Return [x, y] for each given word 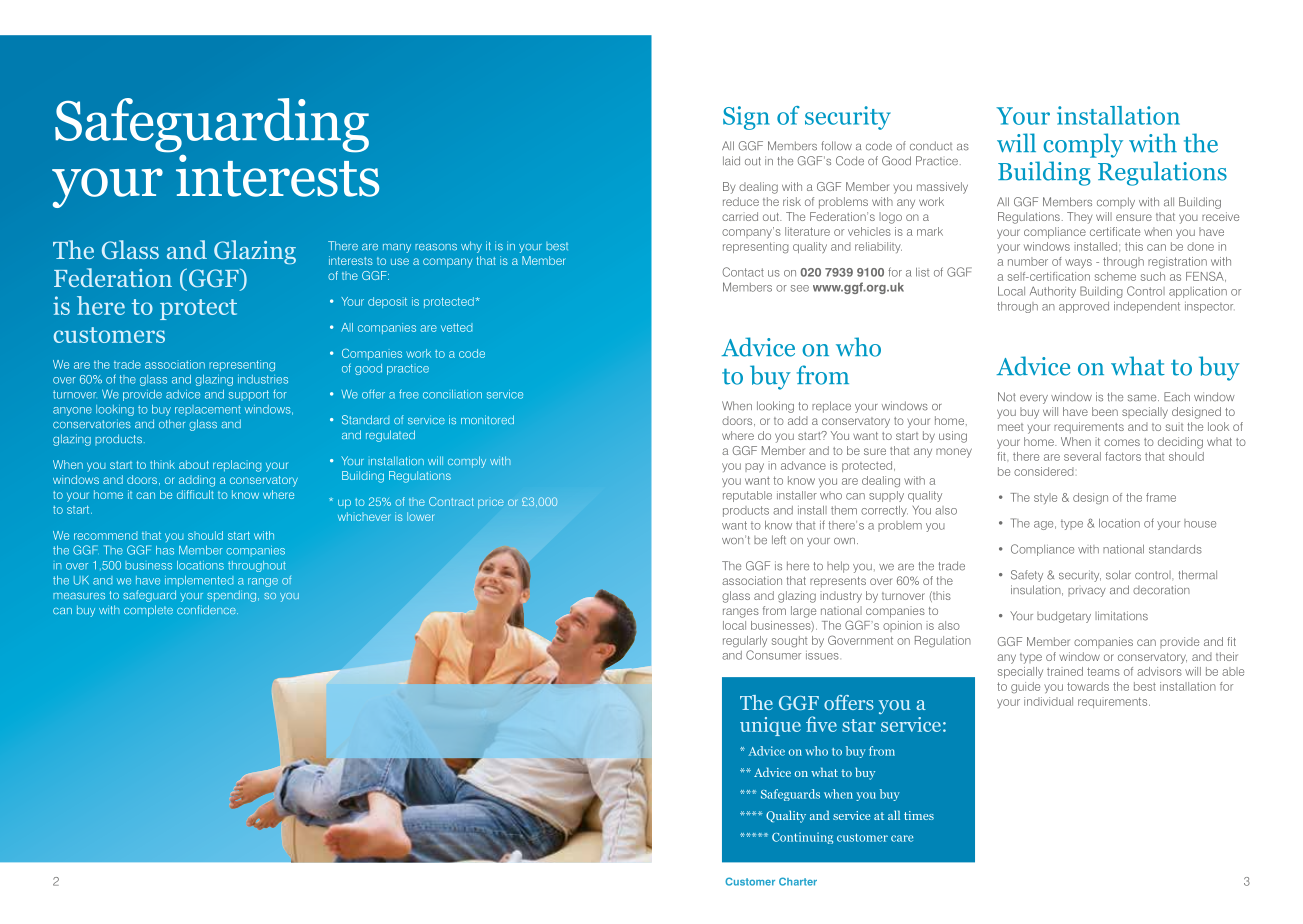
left [779, 540]
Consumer [773, 655]
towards [1088, 686]
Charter [798, 881]
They [1079, 218]
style [1045, 498]
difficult [195, 494]
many [397, 248]
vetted [456, 327]
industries [263, 379]
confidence [207, 609]
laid [731, 160]
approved [1084, 307]
